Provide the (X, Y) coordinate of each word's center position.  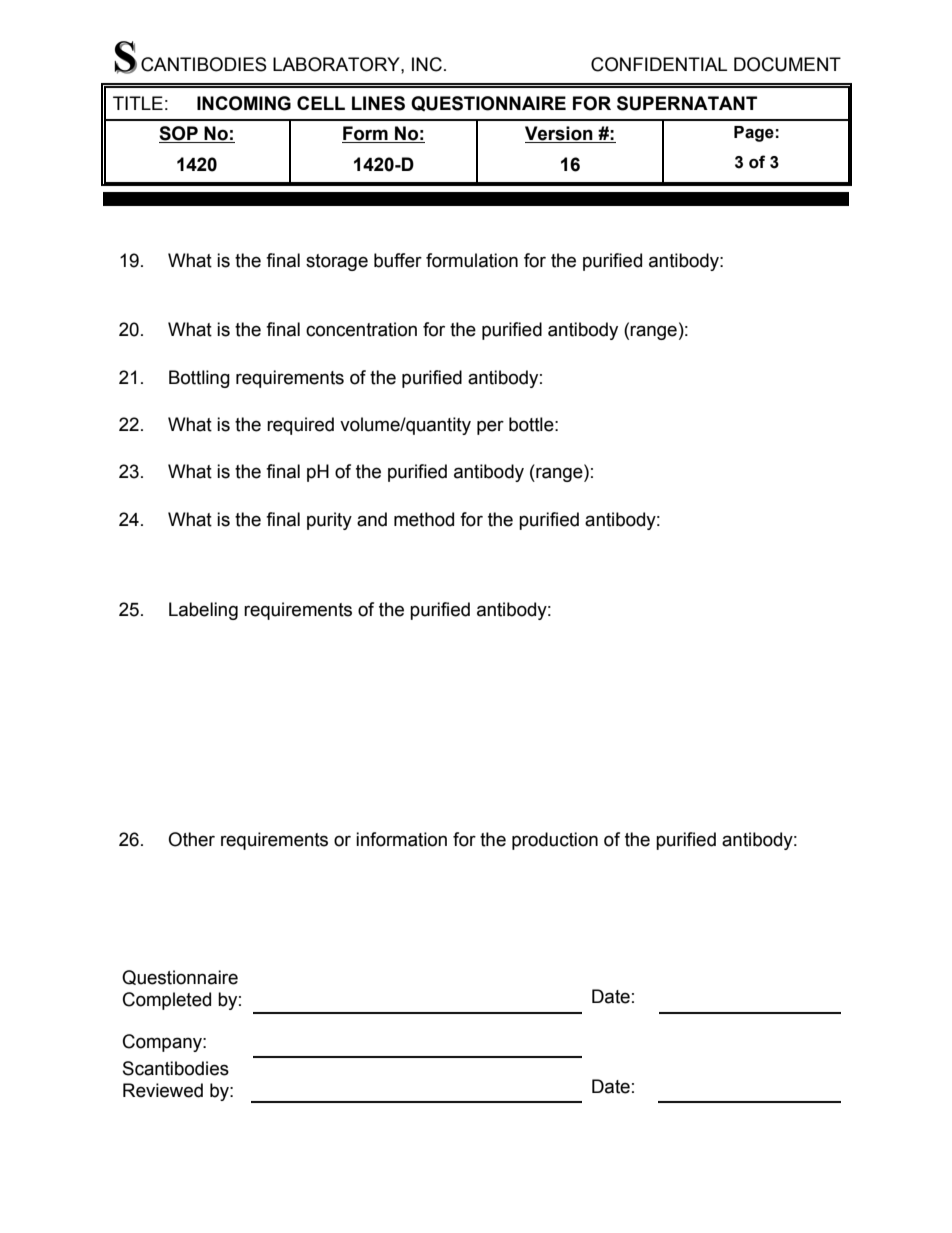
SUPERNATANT (687, 103)
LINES (378, 103)
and (372, 519)
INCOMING (244, 103)
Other (191, 839)
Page (754, 134)
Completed (167, 1001)
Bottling (199, 379)
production (555, 841)
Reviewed (163, 1090)
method (424, 519)
